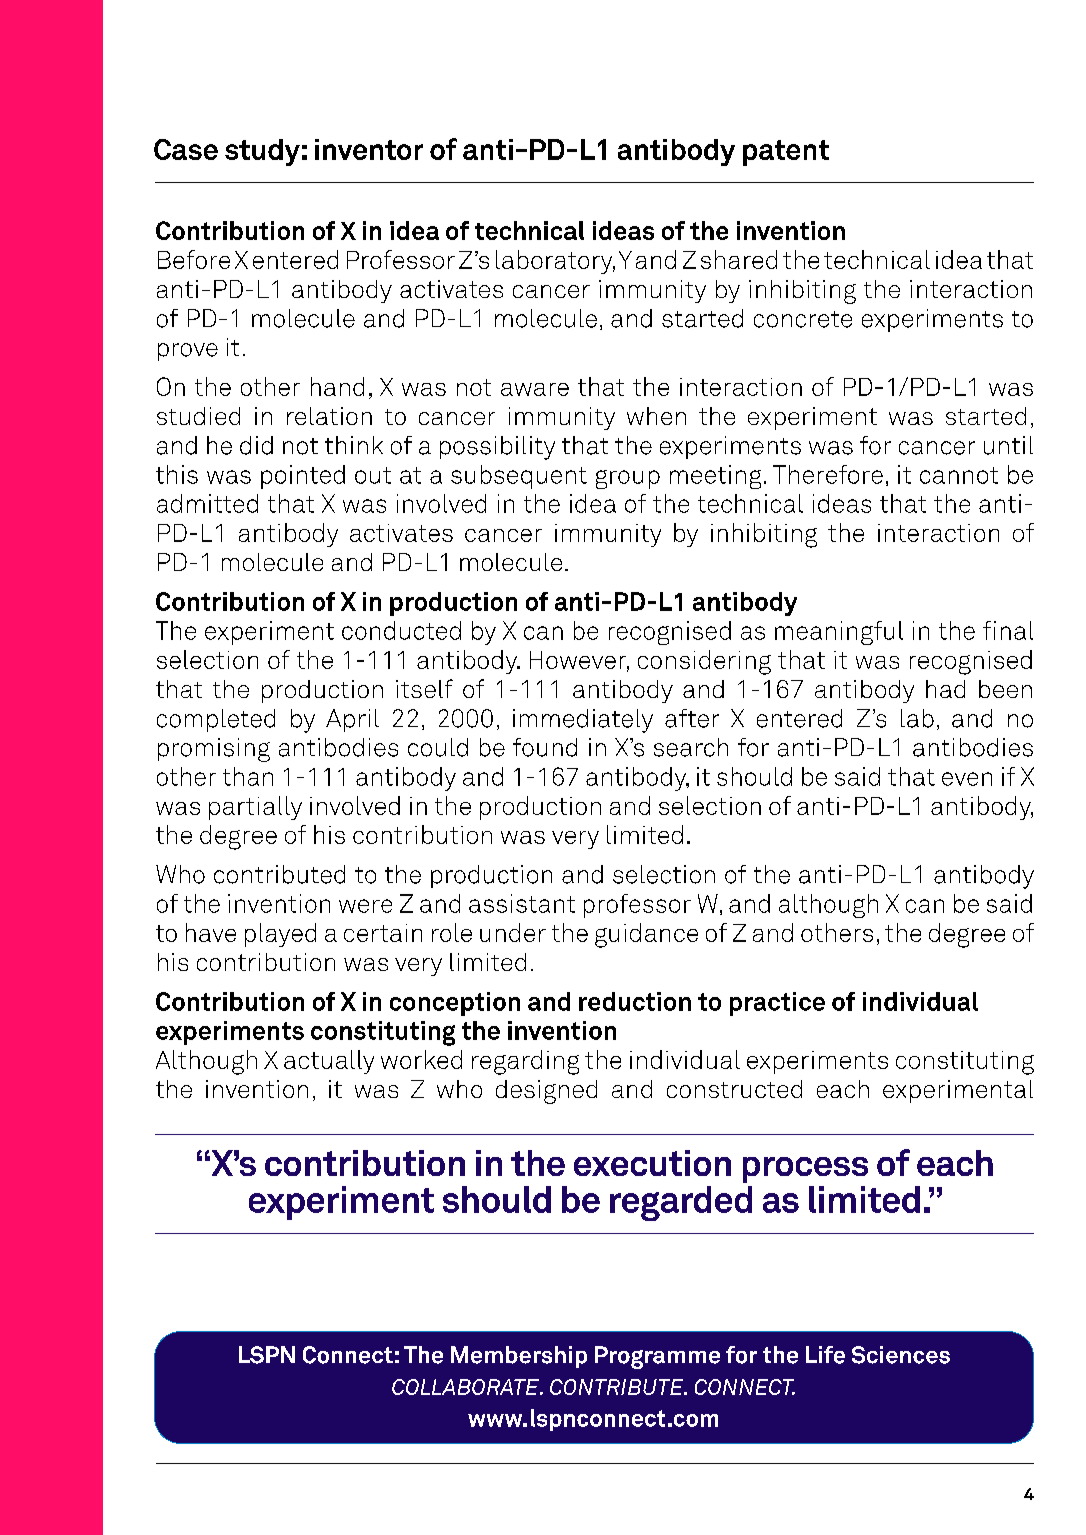 This page has height=1535, width=1086. Describe the element at coordinates (329, 1062) in the page. I see `actually` at that location.
